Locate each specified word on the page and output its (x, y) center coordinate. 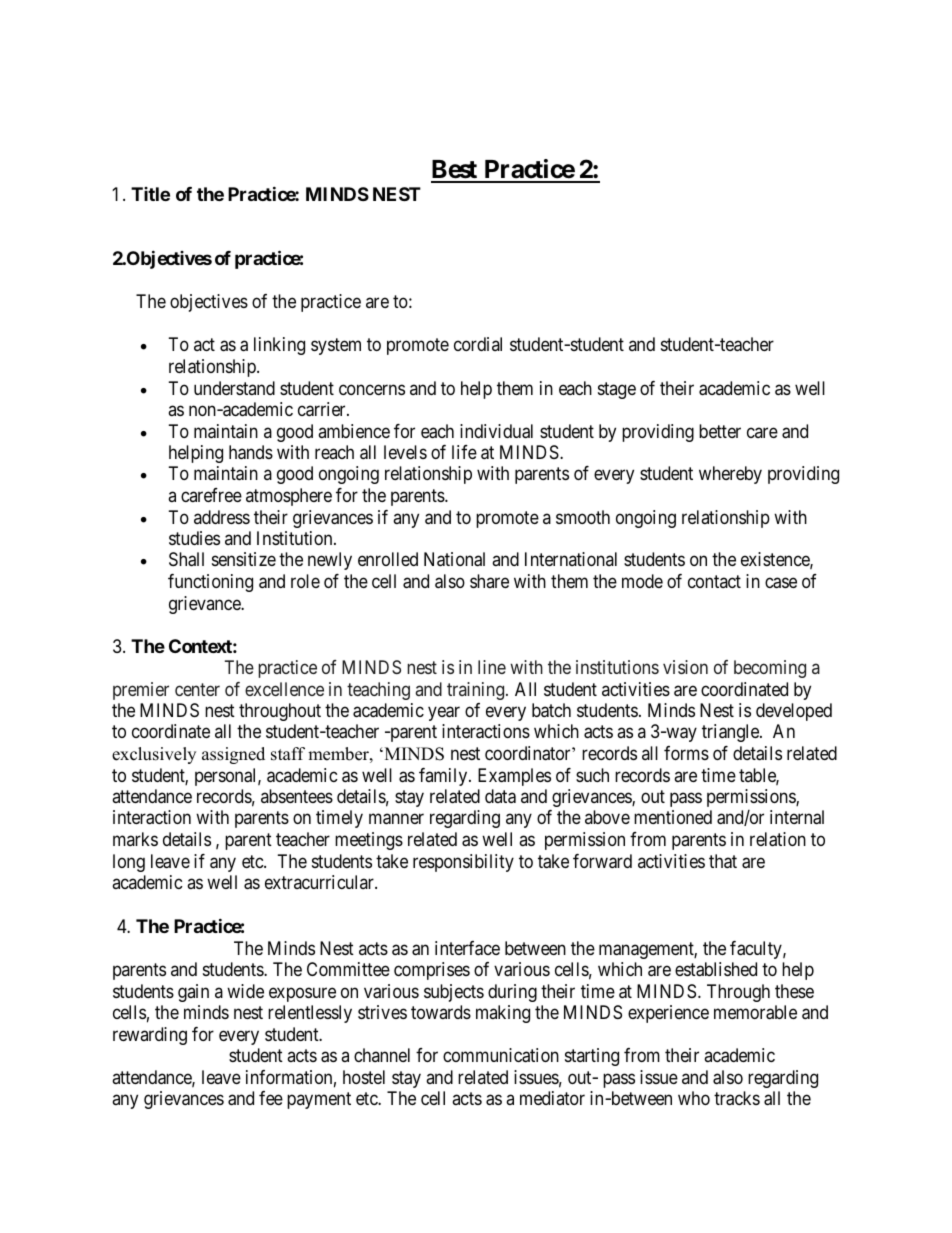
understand (234, 388)
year (444, 713)
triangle (731, 733)
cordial (478, 344)
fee (271, 1098)
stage (617, 390)
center (197, 689)
